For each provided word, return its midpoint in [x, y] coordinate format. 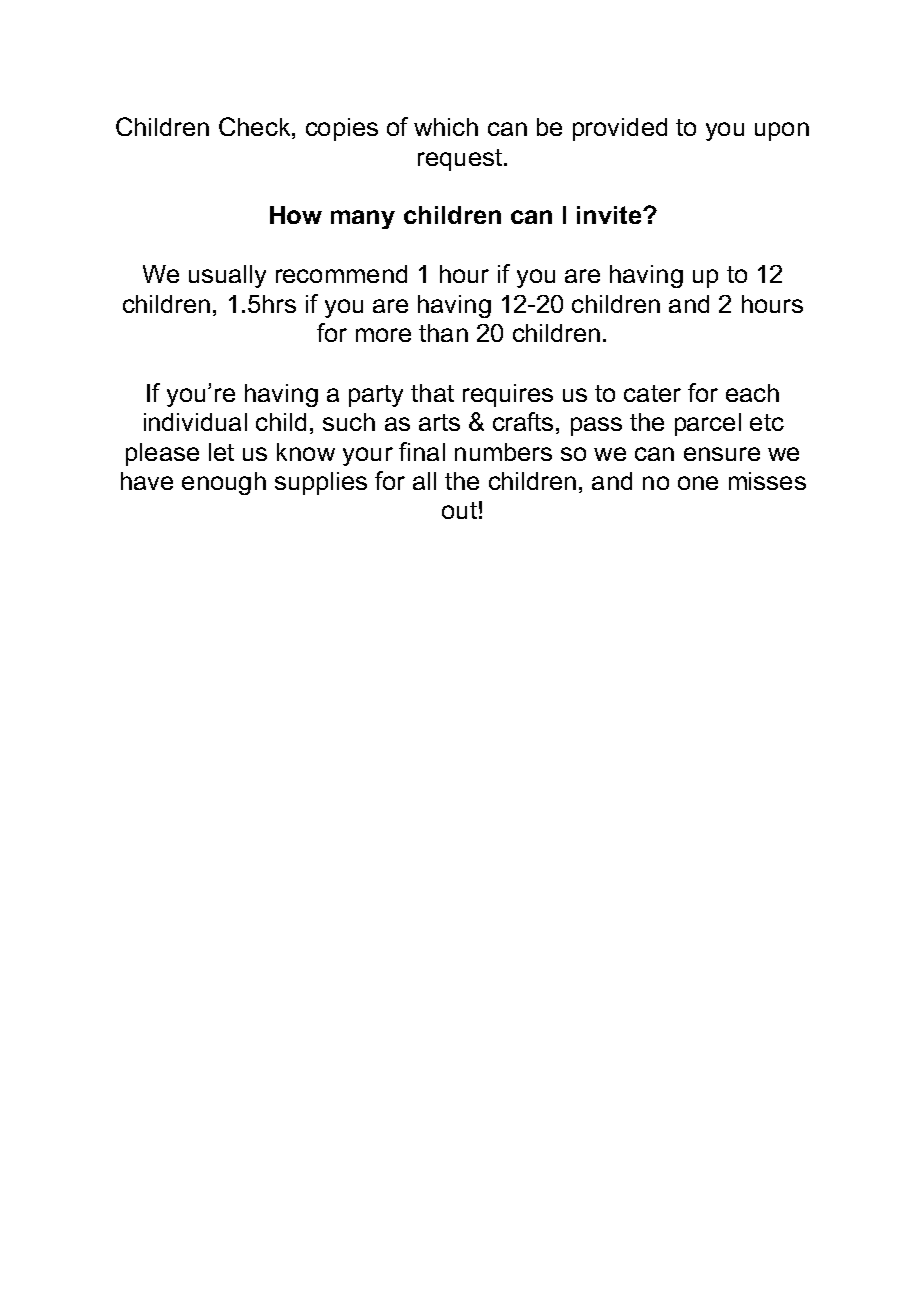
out [459, 510]
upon [782, 131]
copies [342, 129]
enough [224, 483]
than [443, 333]
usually [227, 276]
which [446, 127]
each [752, 393]
